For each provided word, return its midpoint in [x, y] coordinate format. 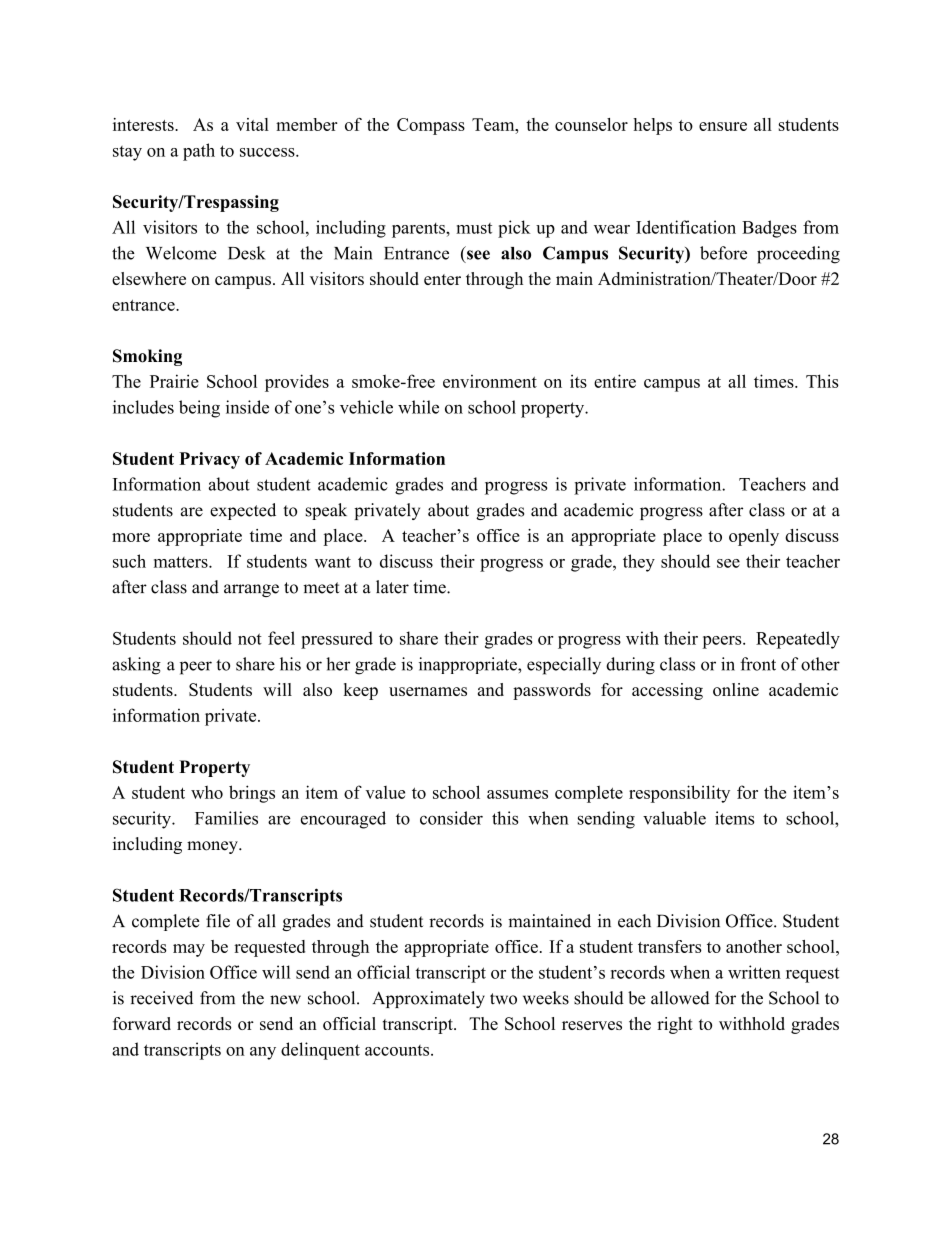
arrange [251, 590]
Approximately [428, 999]
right [675, 1025]
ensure [723, 126]
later [392, 587]
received [161, 998]
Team [494, 124]
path [199, 152]
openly [754, 537]
